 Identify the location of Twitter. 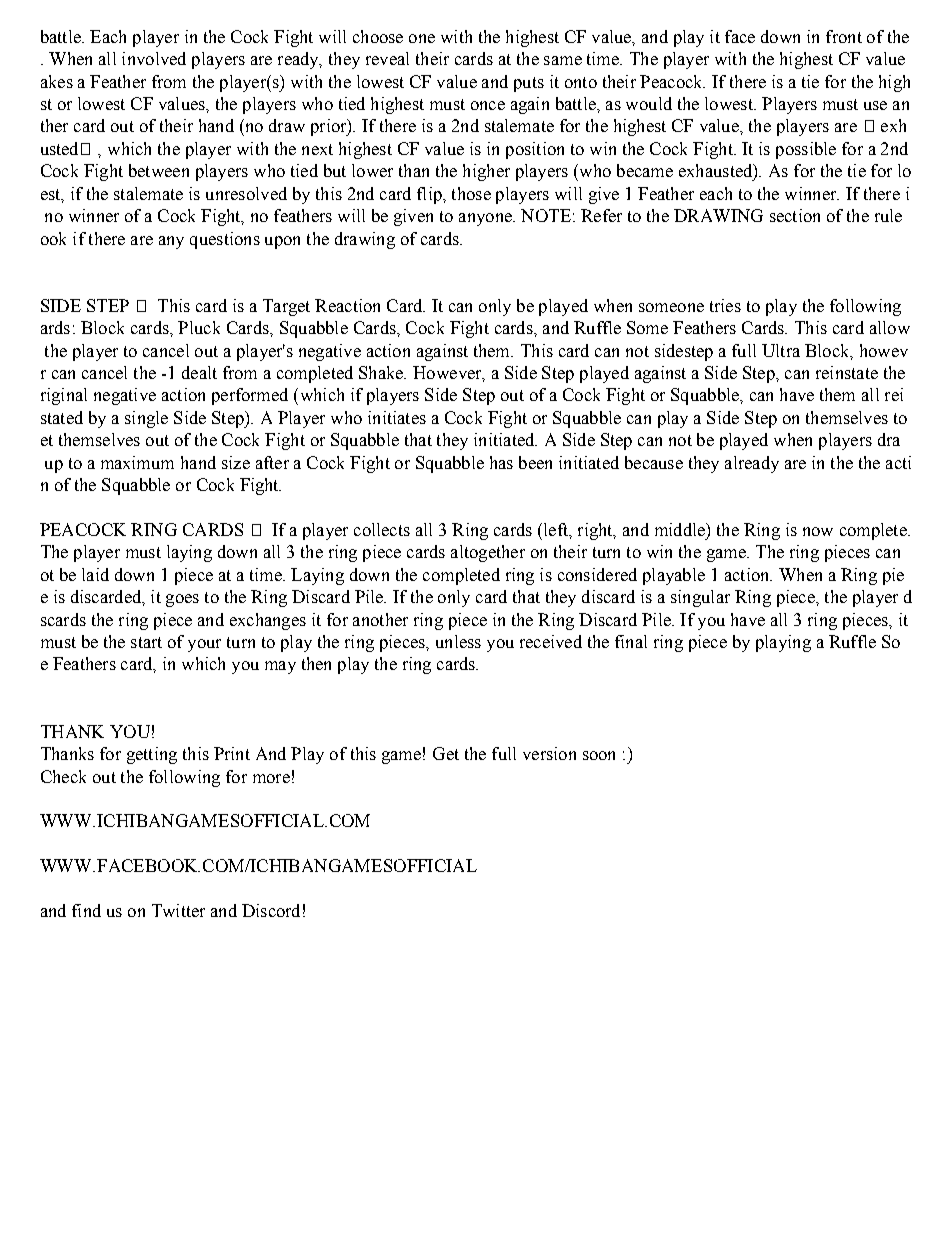
(178, 910).
